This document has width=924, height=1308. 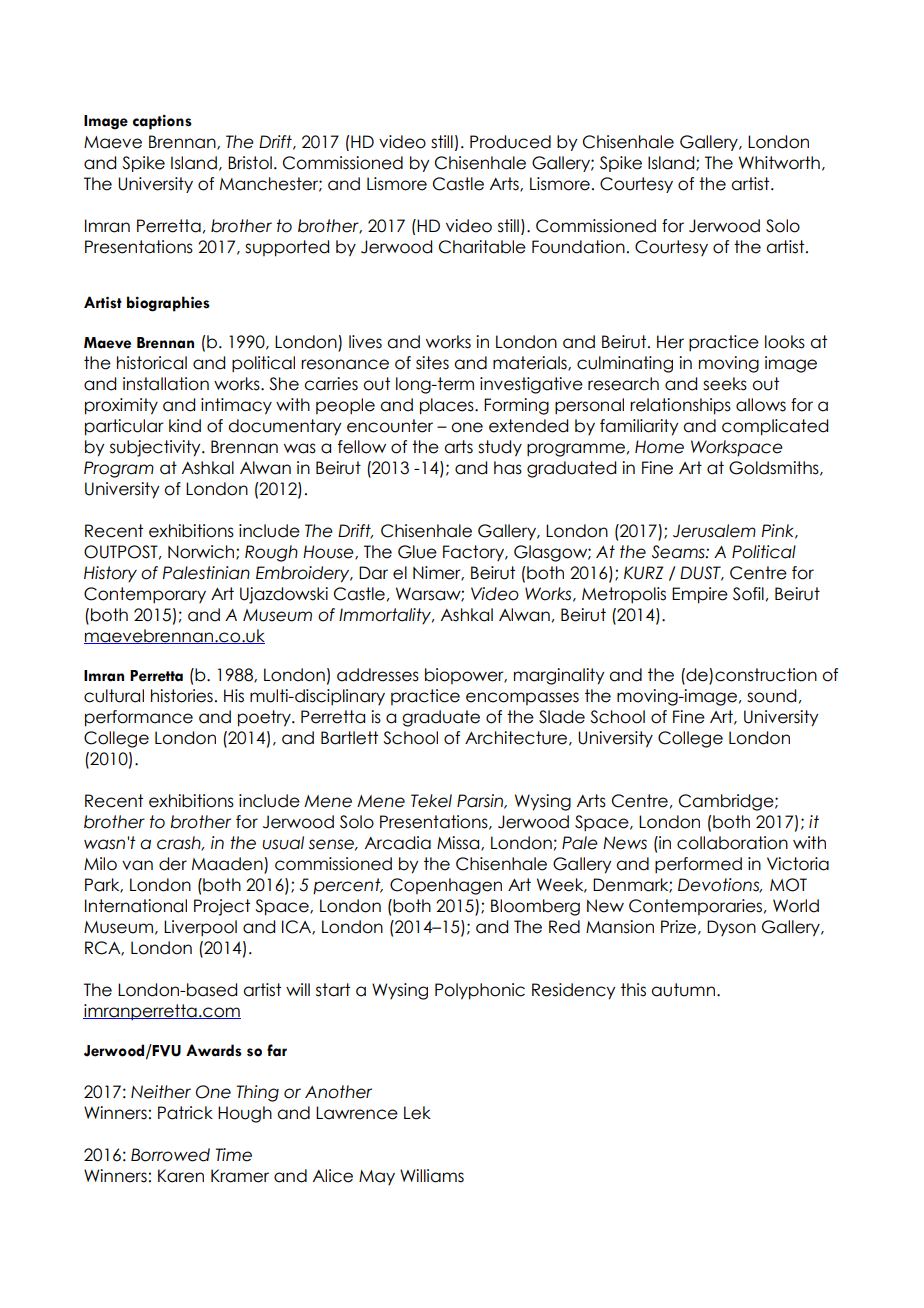 What do you see at coordinates (779, 163) in the document?
I see `Whitworth` at bounding box center [779, 163].
